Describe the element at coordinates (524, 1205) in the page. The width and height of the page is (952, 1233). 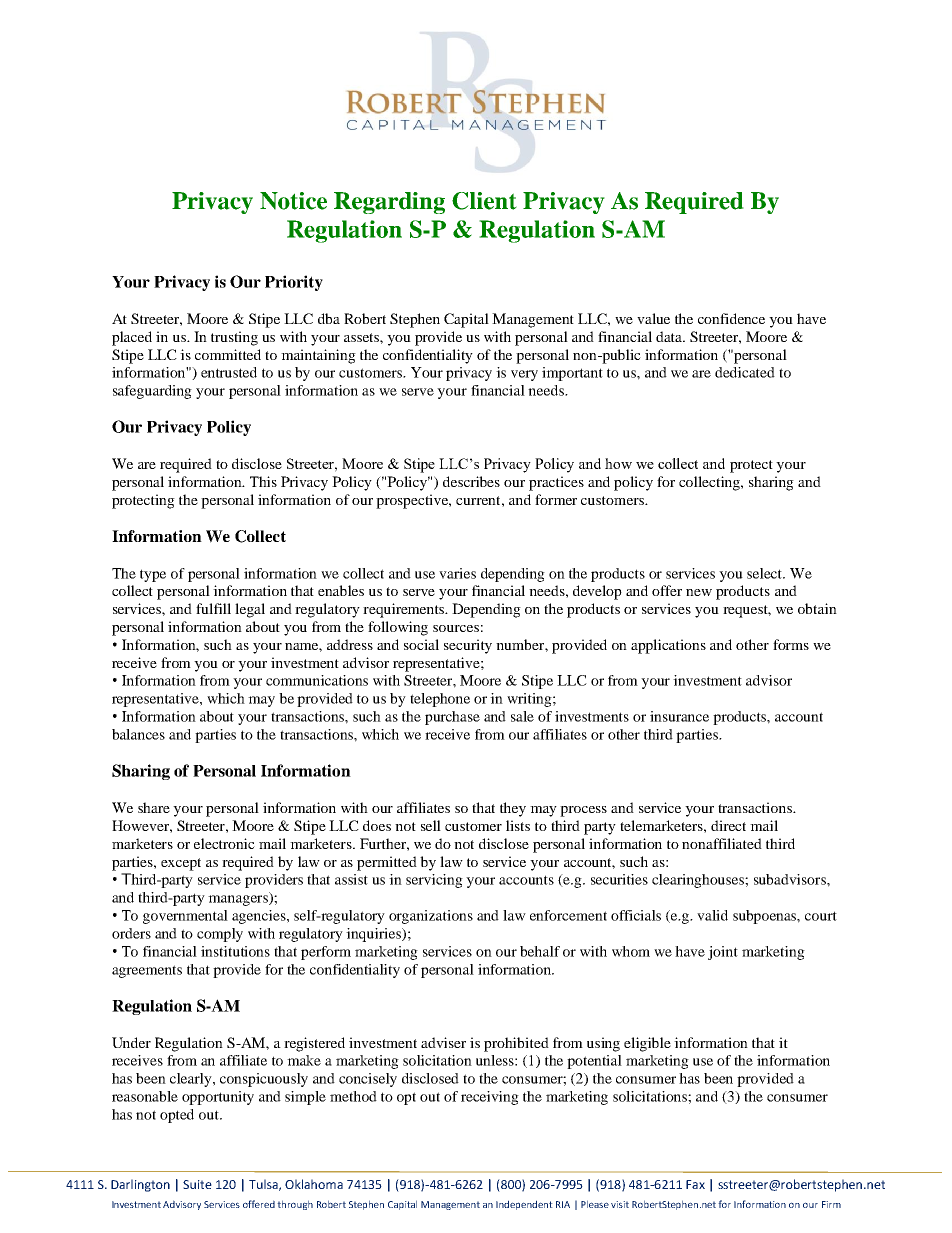
I see `Independent` at that location.
